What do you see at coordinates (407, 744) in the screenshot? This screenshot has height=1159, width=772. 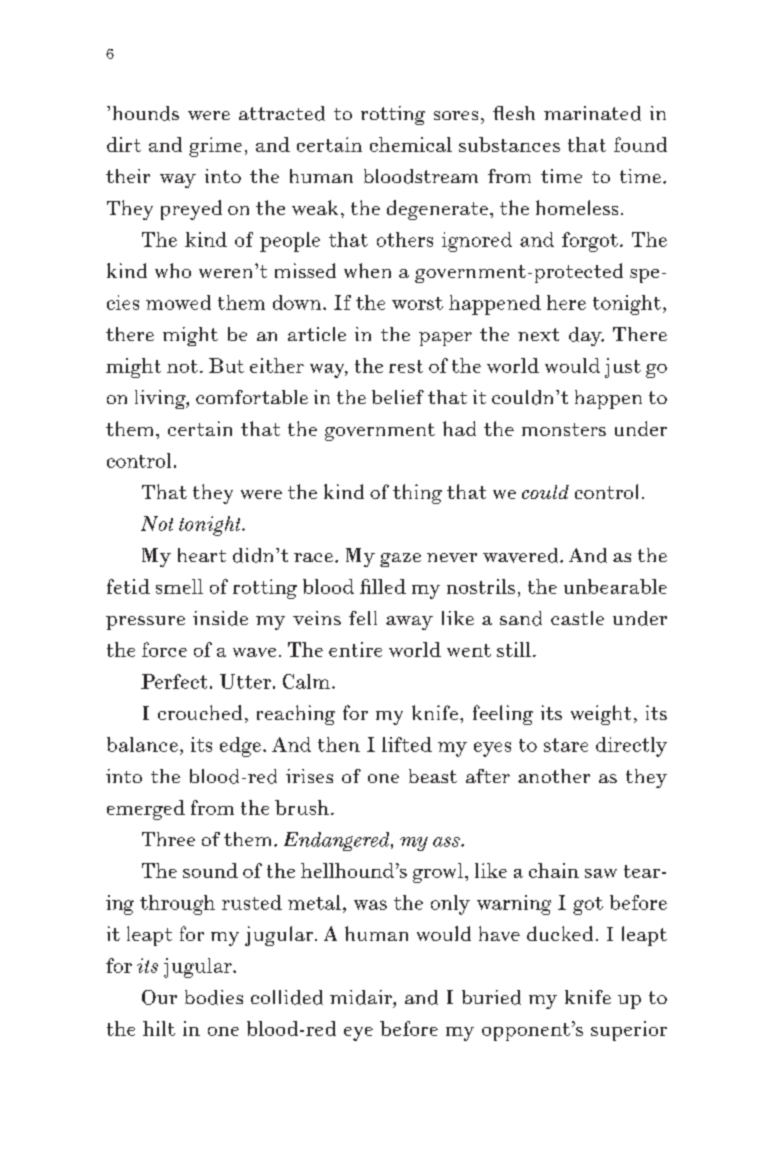 I see `lifted` at bounding box center [407, 744].
